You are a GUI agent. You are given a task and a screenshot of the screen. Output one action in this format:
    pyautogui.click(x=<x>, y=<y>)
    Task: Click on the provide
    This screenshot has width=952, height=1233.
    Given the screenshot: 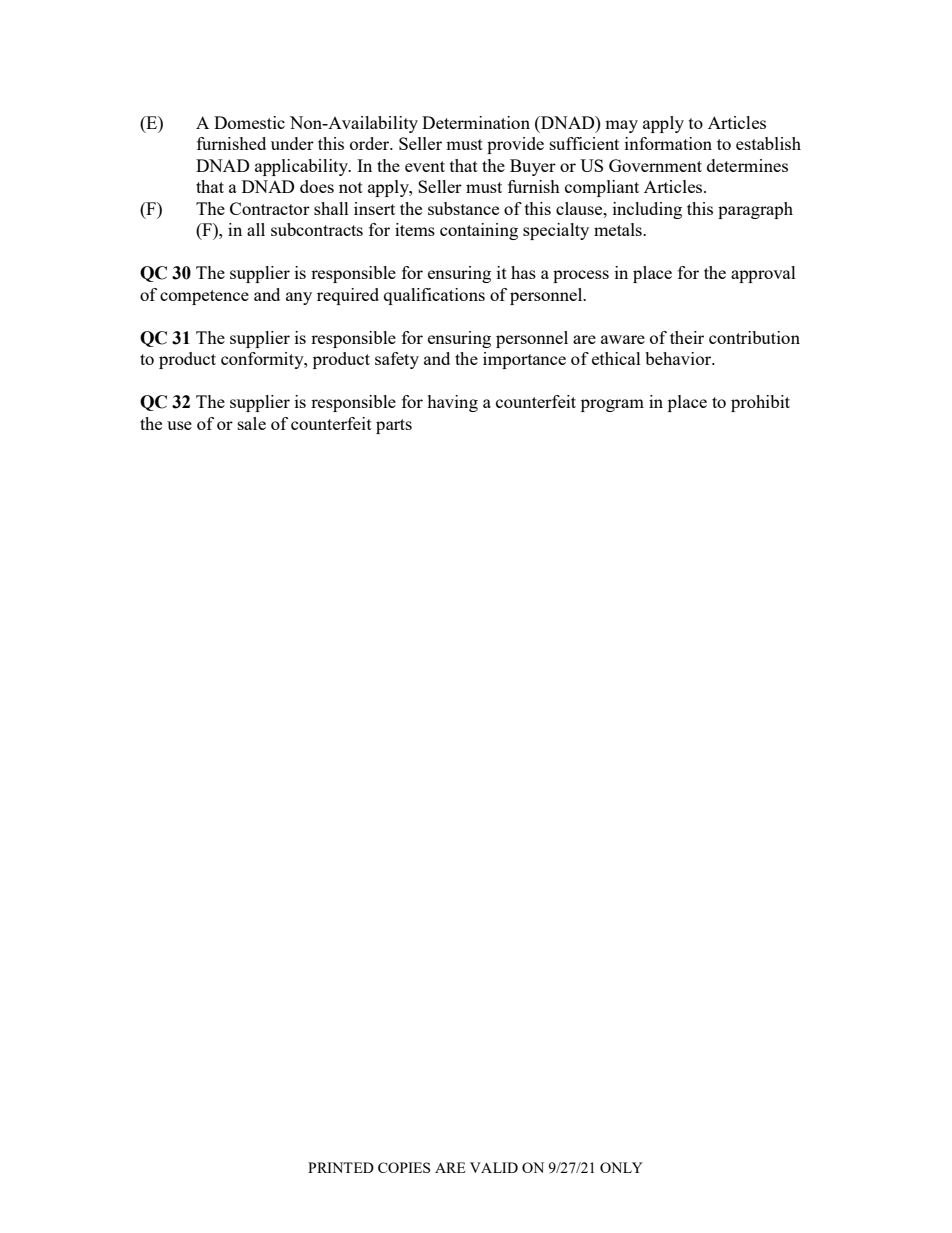 What is the action you would take?
    pyautogui.click(x=515, y=145)
